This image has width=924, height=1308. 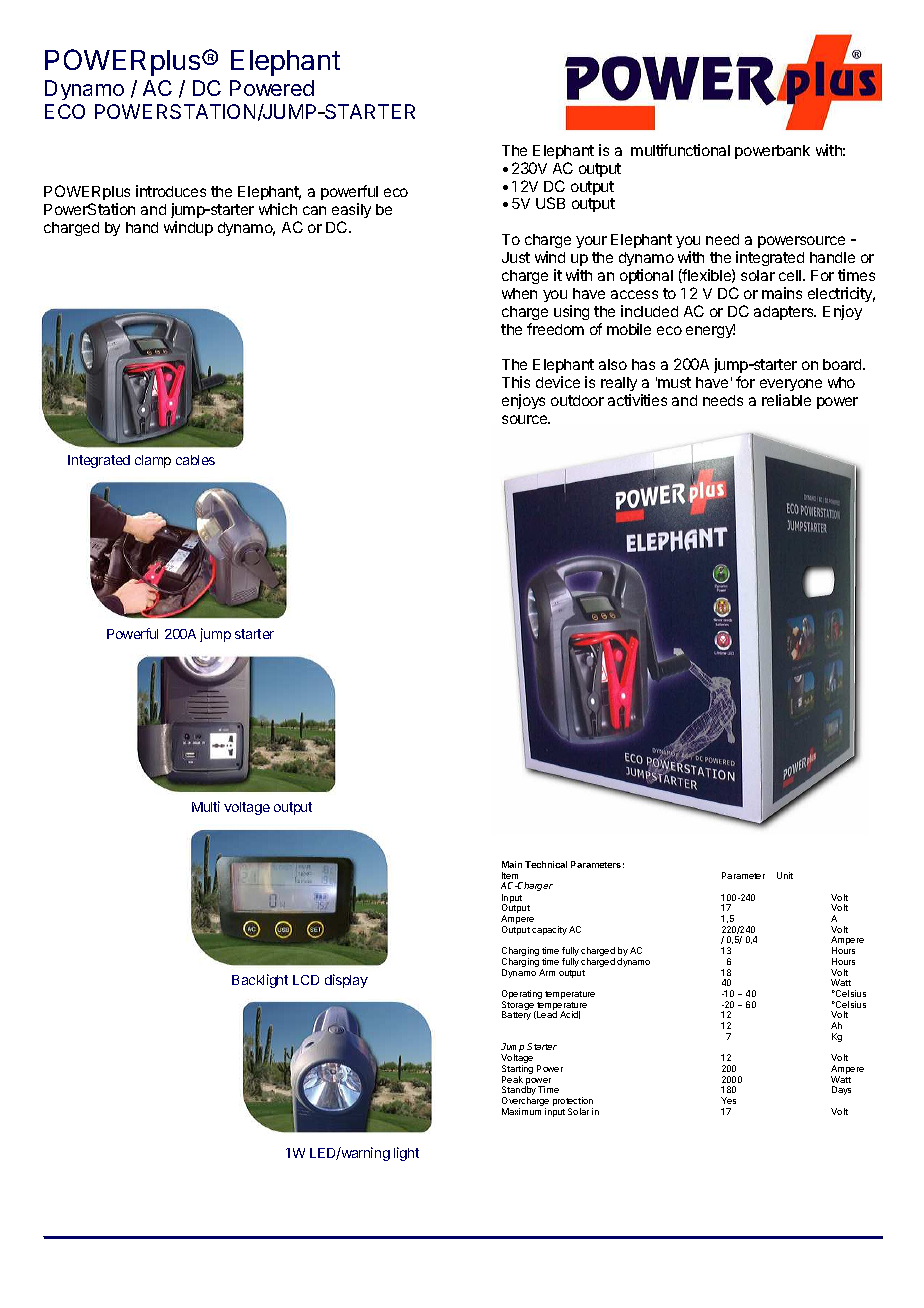 What do you see at coordinates (577, 400) in the image?
I see `outdoor` at bounding box center [577, 400].
